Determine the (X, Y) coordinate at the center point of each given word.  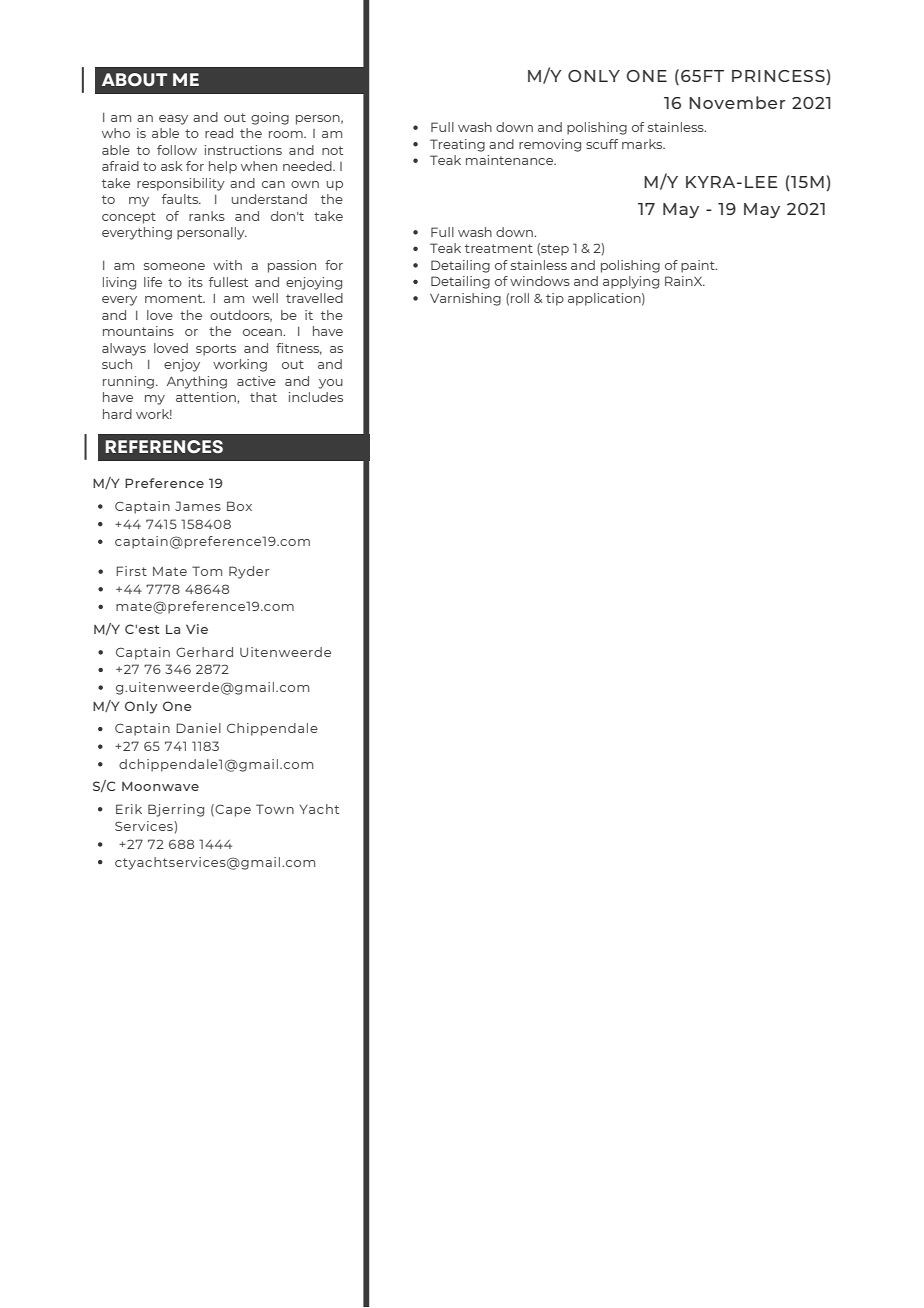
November (737, 102)
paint (699, 266)
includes (316, 397)
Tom (207, 571)
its (196, 282)
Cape (233, 810)
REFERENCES (164, 447)
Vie (197, 629)
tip (555, 299)
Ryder (249, 572)
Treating (457, 145)
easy (173, 120)
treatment (499, 248)
